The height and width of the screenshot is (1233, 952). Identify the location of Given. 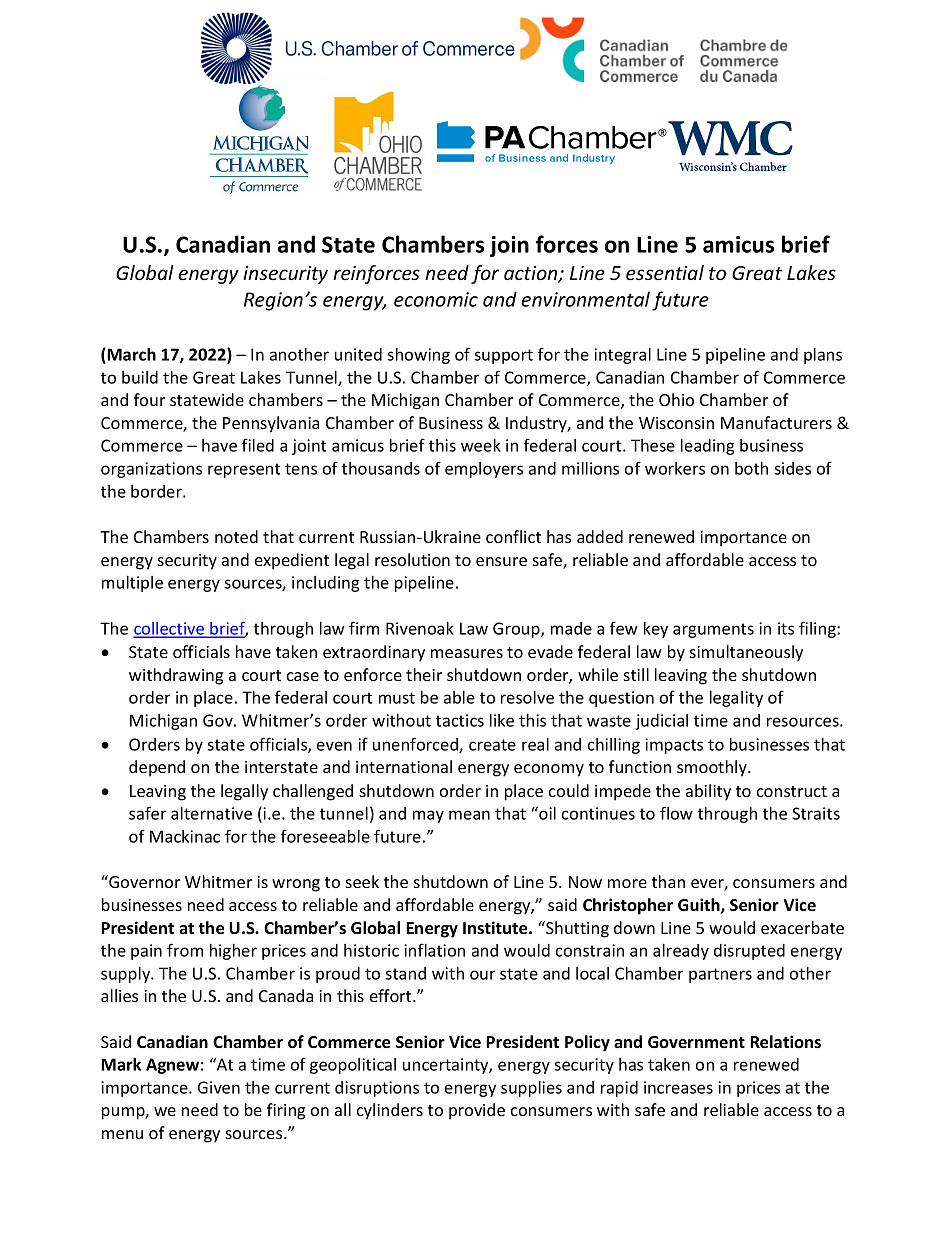
(219, 1087).
